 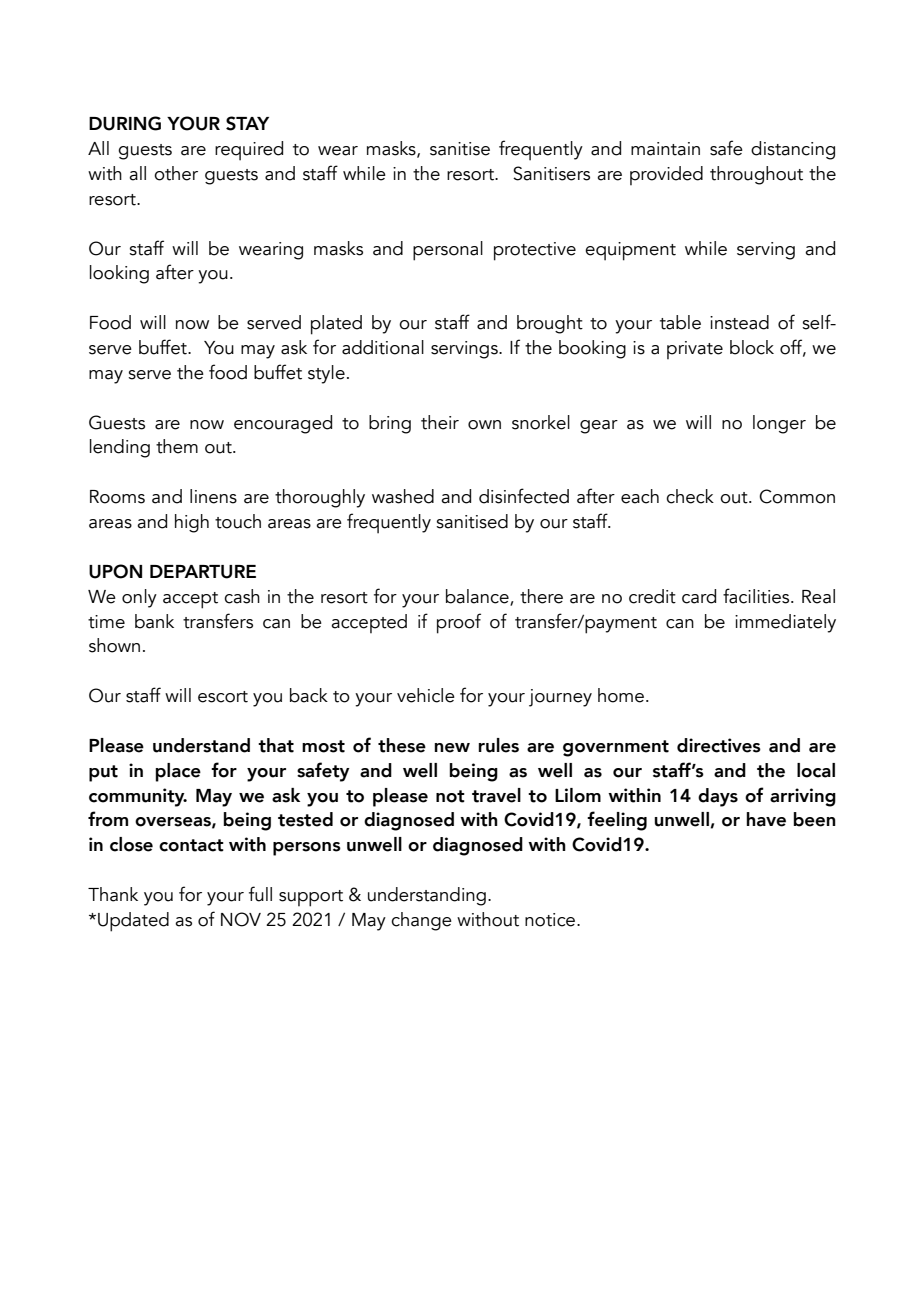 What do you see at coordinates (241, 919) in the image?
I see `NOV` at bounding box center [241, 919].
